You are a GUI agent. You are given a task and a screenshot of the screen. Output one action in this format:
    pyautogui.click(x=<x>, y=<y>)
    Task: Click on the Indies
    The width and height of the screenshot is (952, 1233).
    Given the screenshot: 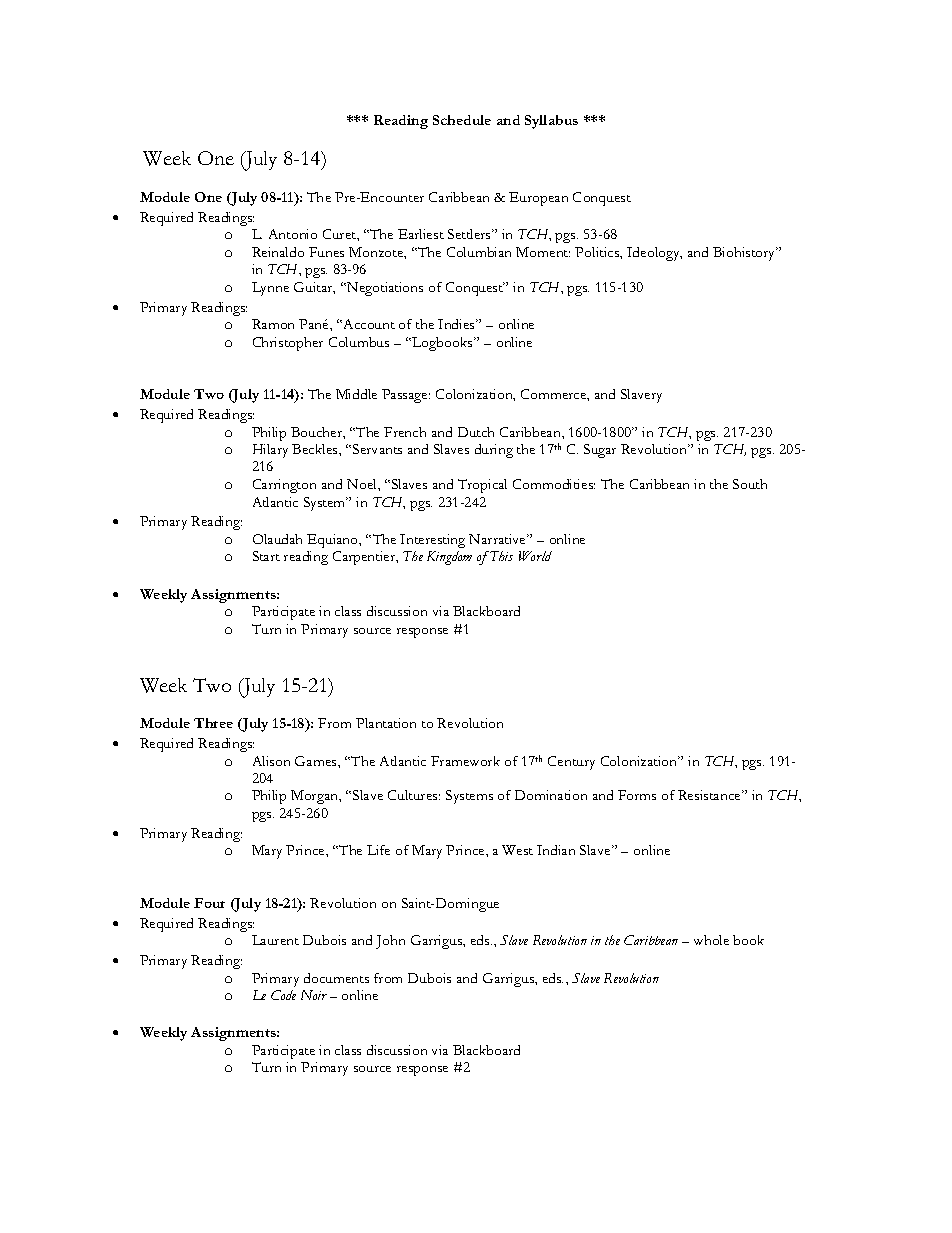 What is the action you would take?
    pyautogui.click(x=457, y=324)
